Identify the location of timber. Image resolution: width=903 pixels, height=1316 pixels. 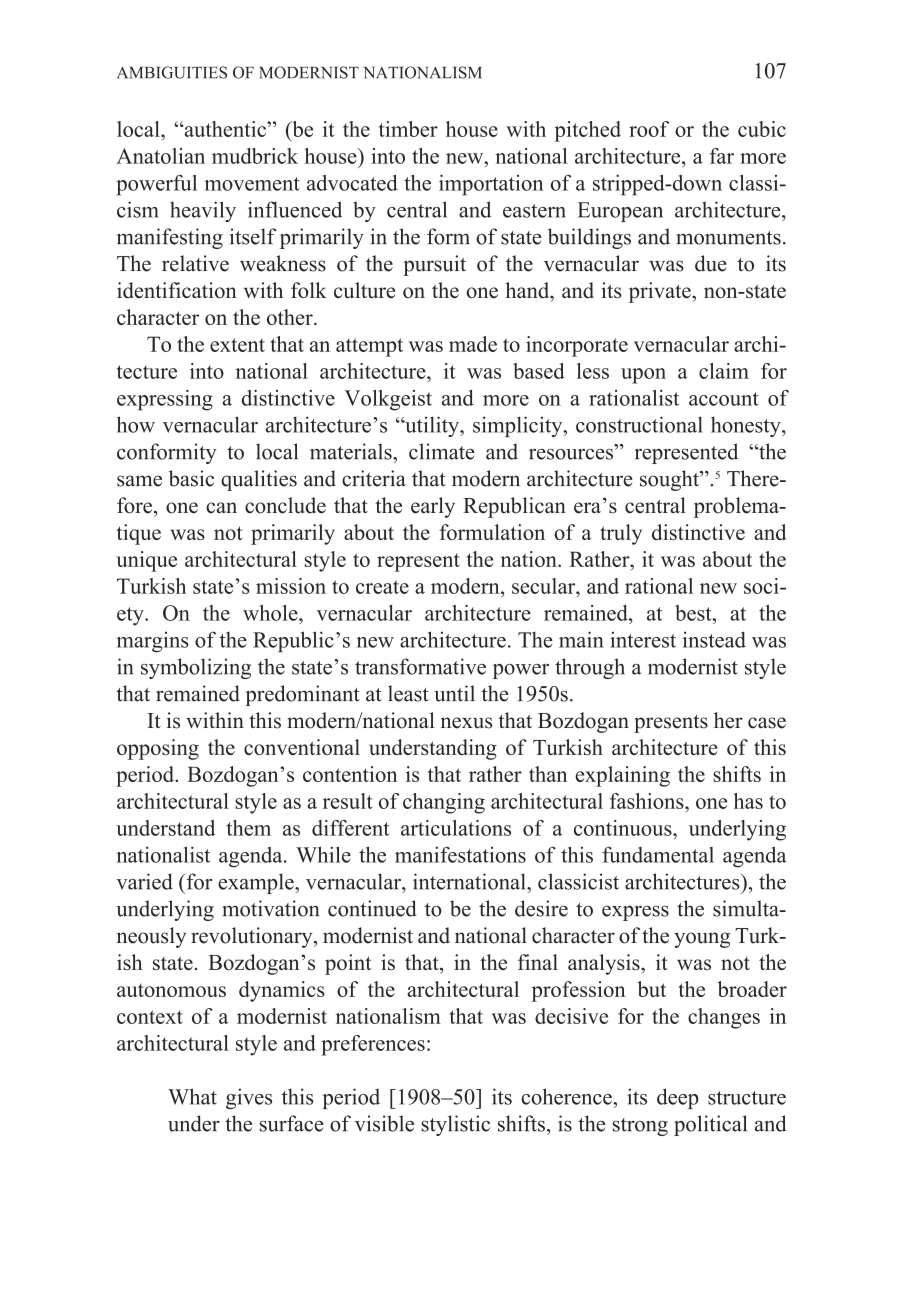
(408, 129).
